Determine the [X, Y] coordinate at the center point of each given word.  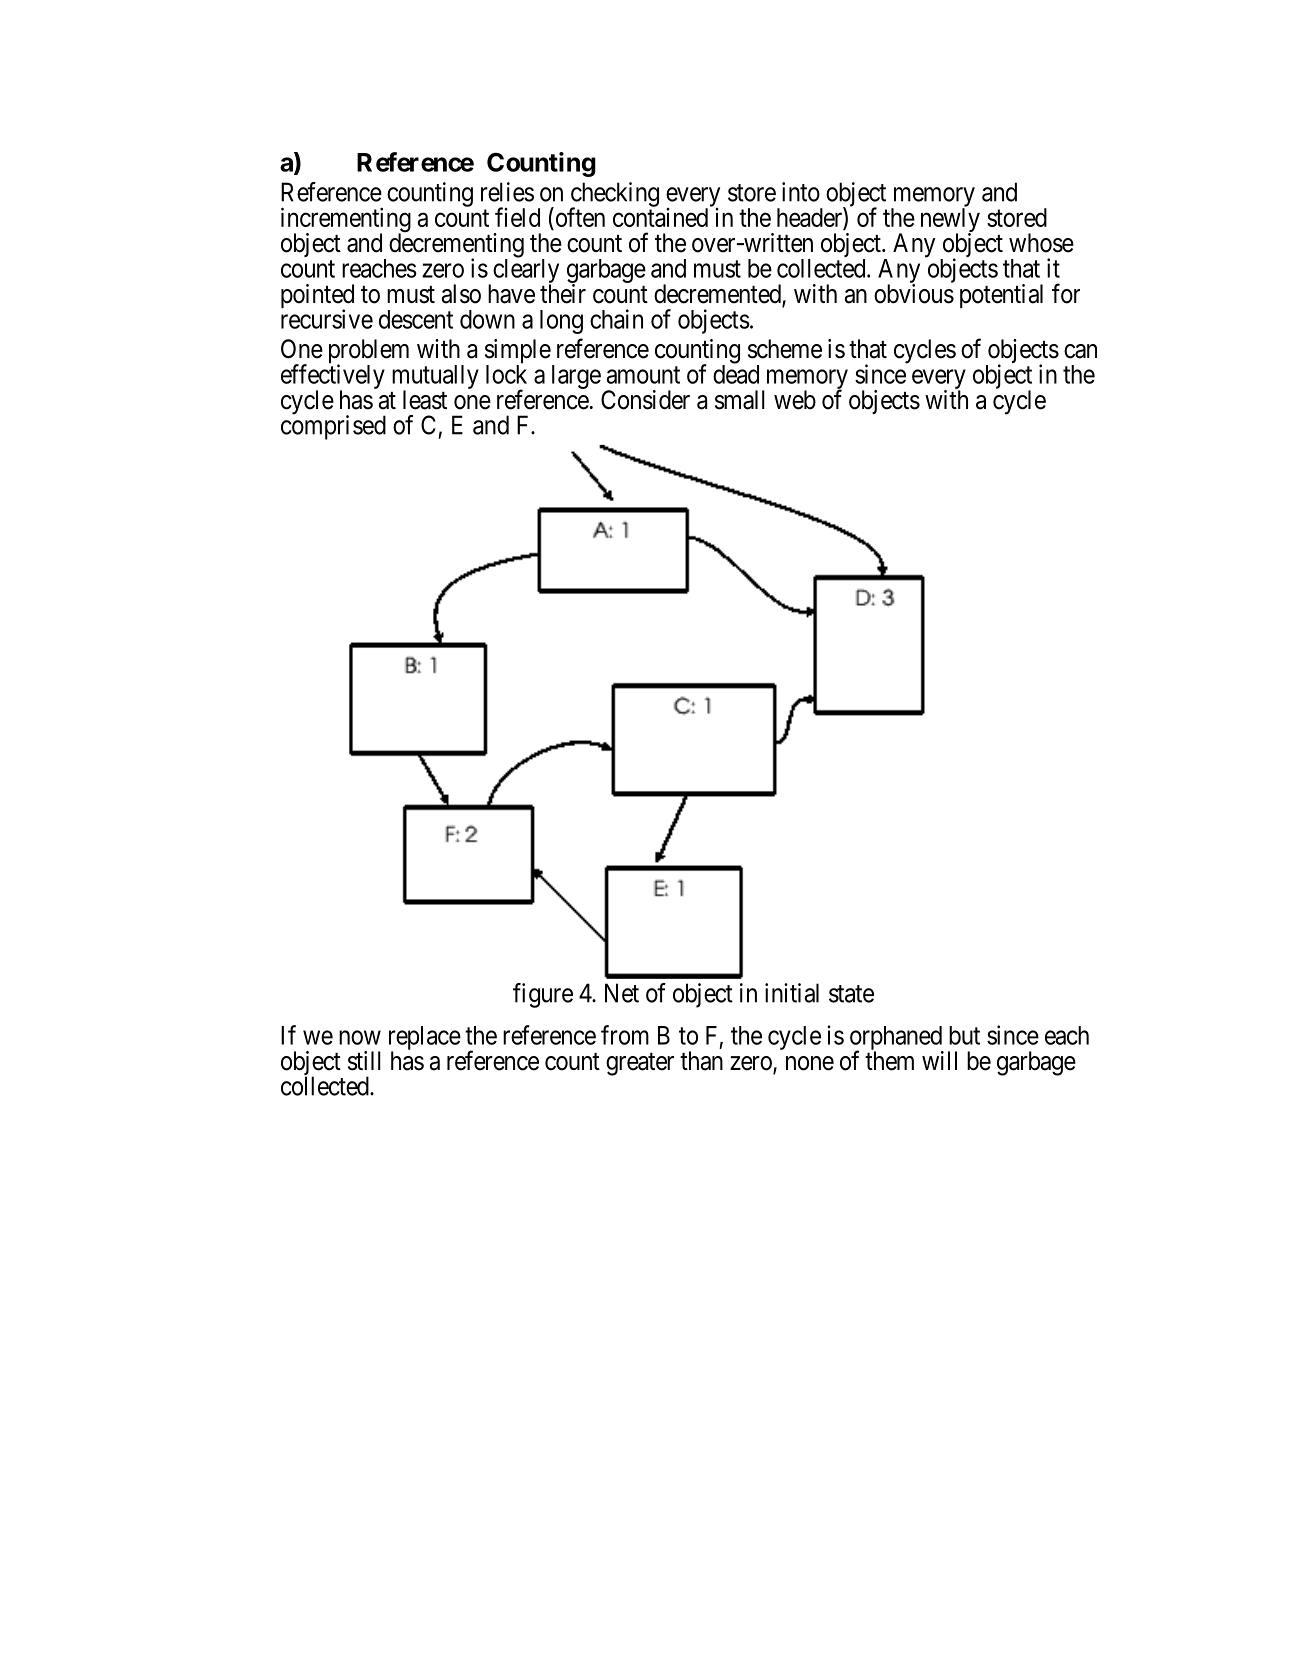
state [851, 994]
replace [425, 1039]
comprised [333, 427]
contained [660, 217]
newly [950, 221]
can [1080, 351]
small [740, 400]
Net [622, 993]
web [795, 400]
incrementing [346, 221]
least [425, 400]
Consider [645, 400]
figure [543, 995]
